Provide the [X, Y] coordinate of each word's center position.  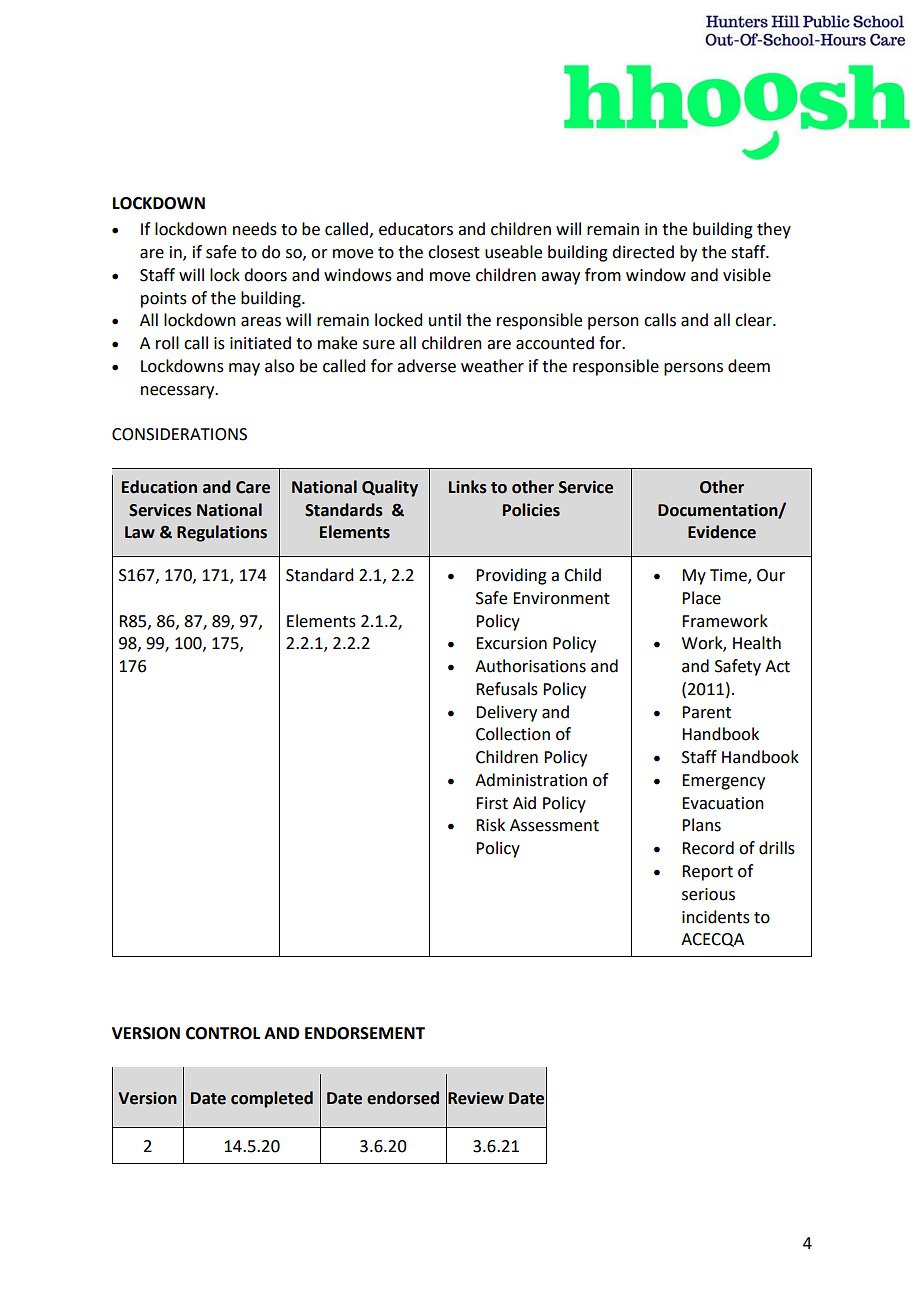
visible [747, 275]
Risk [490, 825]
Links [468, 487]
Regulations [222, 533]
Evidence [722, 532]
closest [454, 252]
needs [255, 229]
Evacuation [723, 803]
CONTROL [223, 1033]
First [492, 803]
